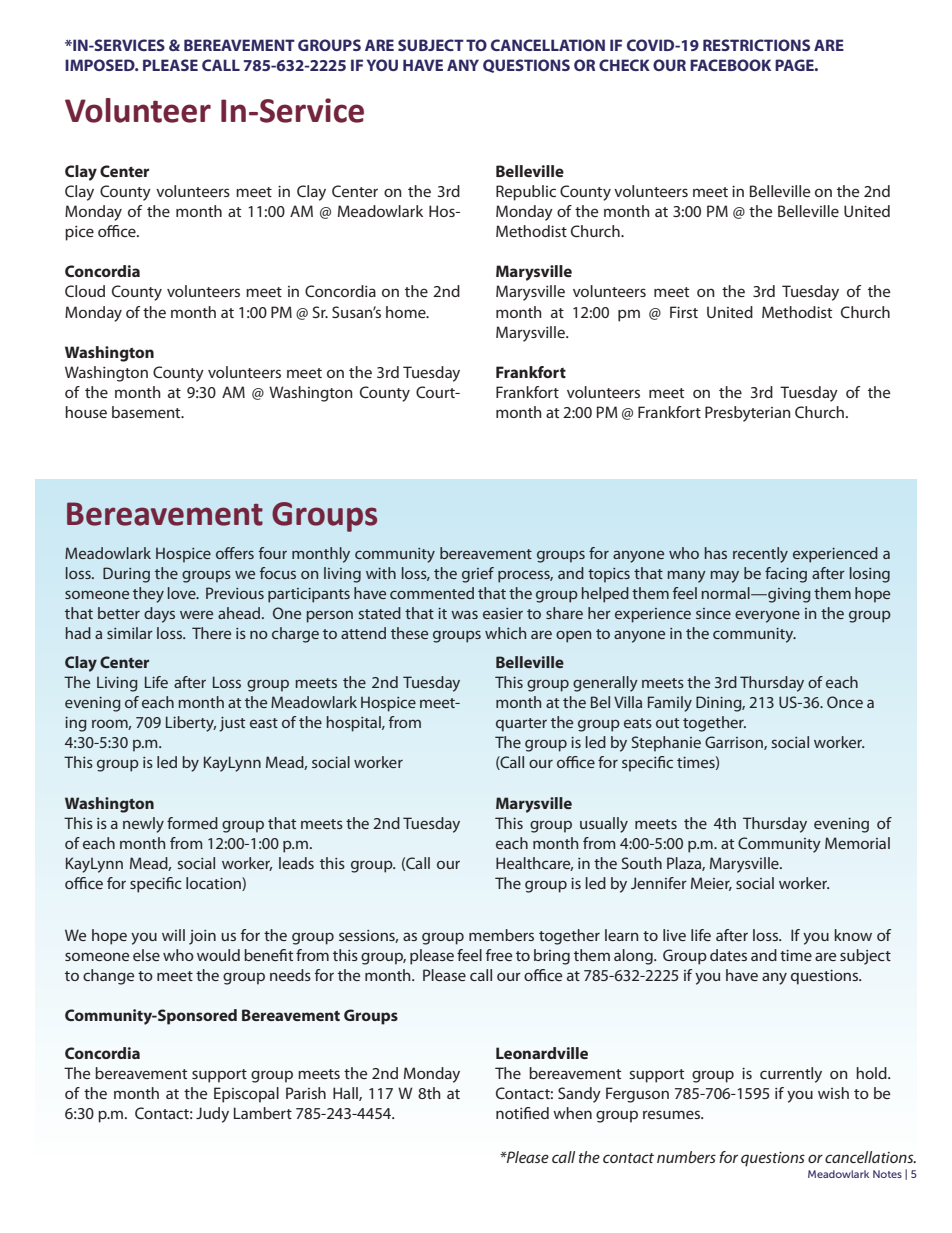 This page has width=952, height=1233. What do you see at coordinates (756, 45) in the page?
I see `RESTRICTIONS` at bounding box center [756, 45].
